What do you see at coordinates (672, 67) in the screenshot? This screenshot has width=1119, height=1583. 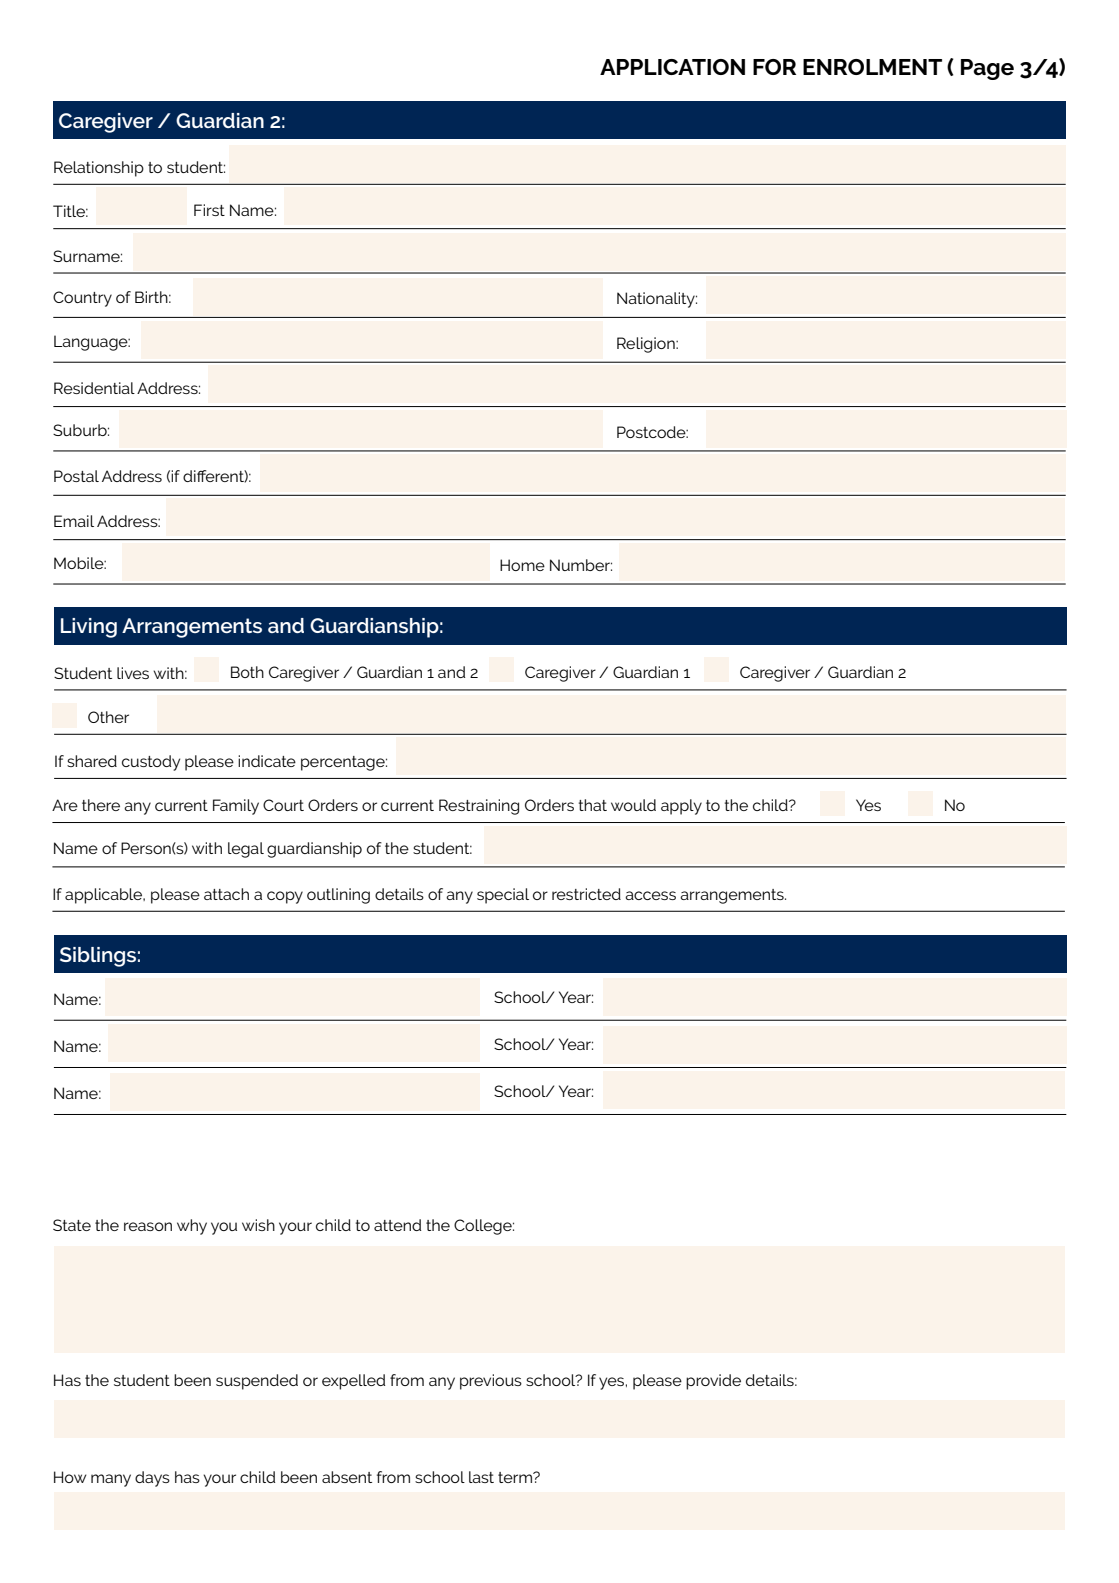 I see `APPLICATION` at bounding box center [672, 67].
